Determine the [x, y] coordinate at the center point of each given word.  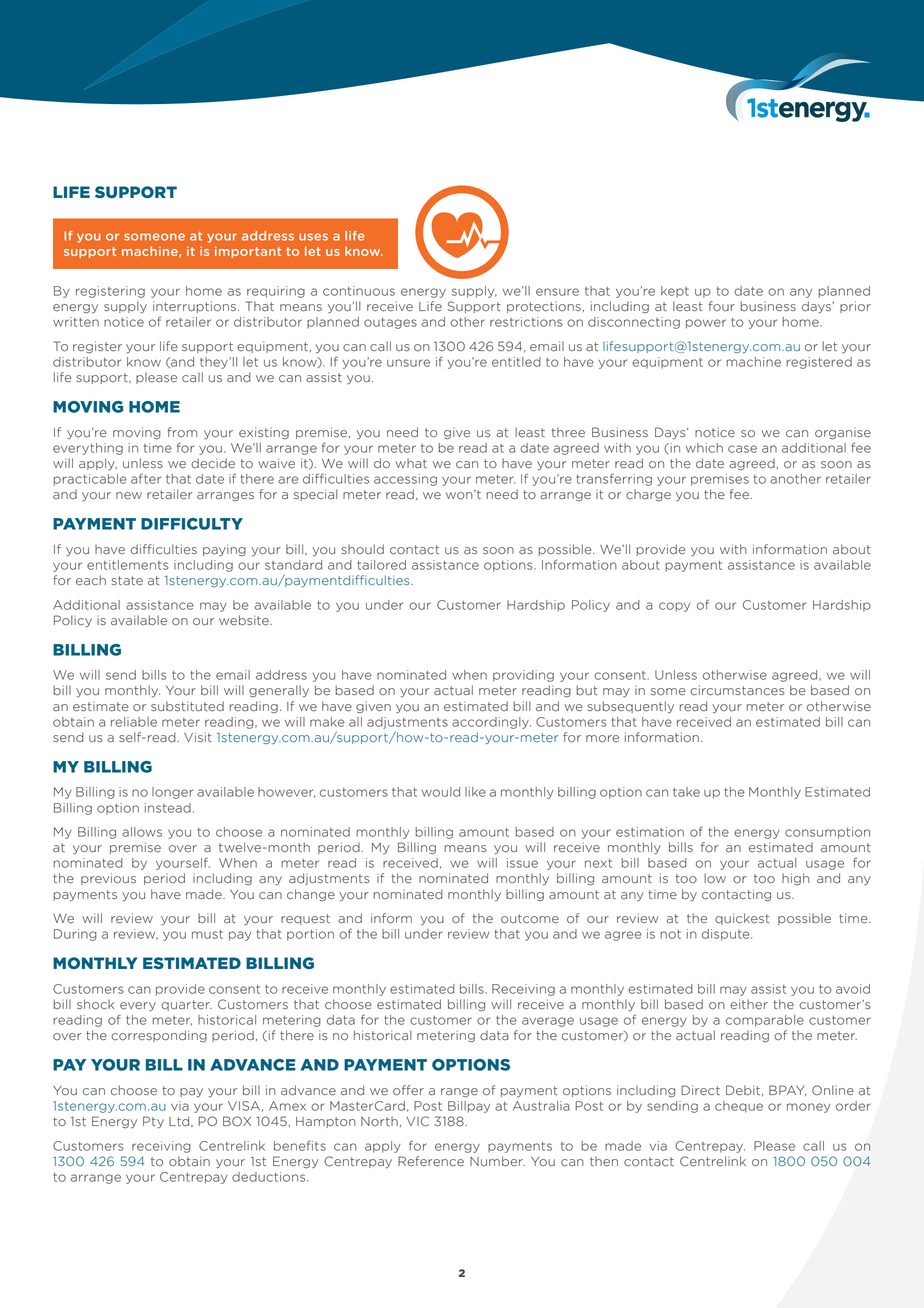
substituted [187, 706]
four [722, 306]
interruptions [194, 307]
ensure [557, 292]
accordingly [491, 723]
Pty [153, 1122]
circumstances [737, 690]
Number [497, 1161]
